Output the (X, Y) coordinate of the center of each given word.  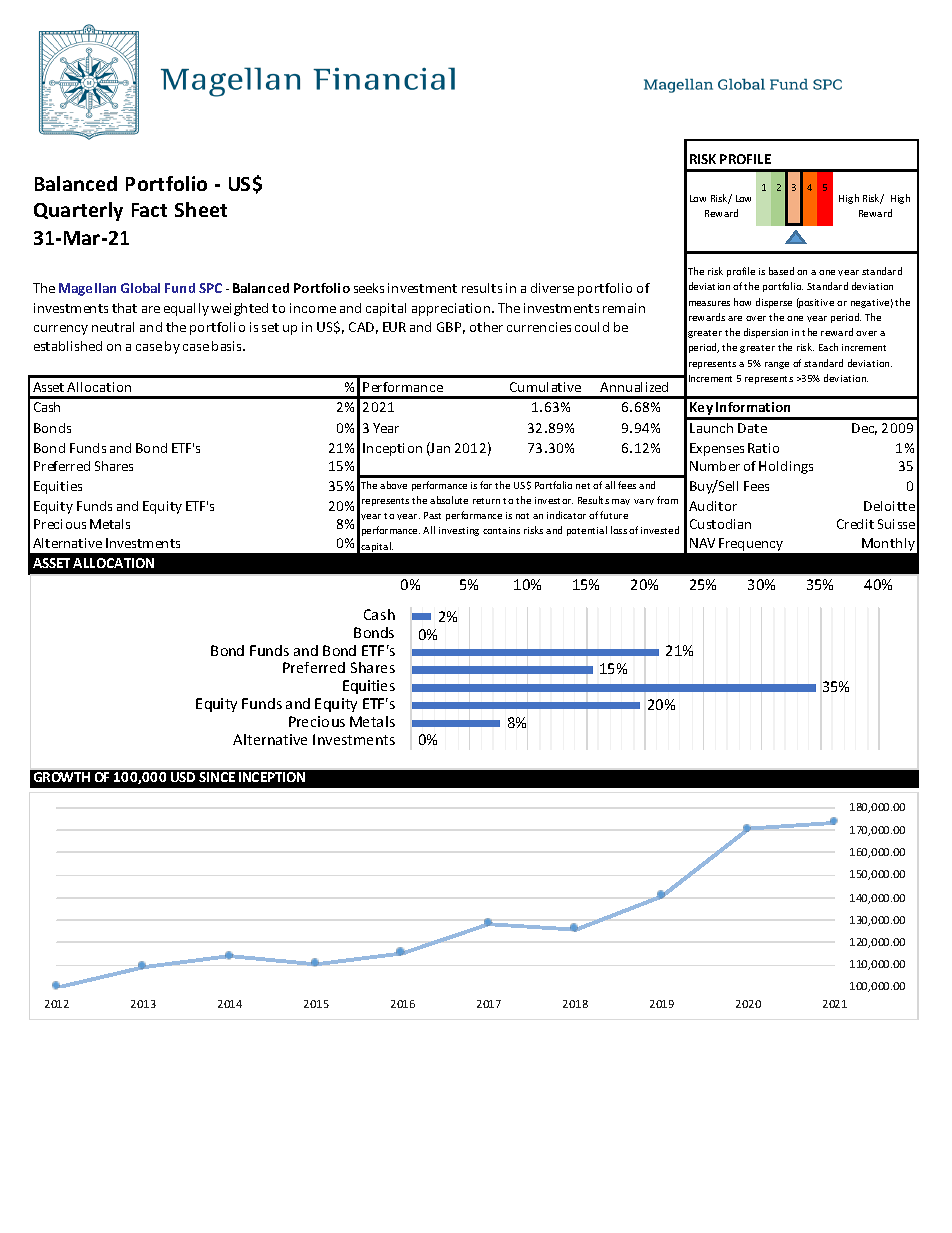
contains (501, 530)
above (393, 485)
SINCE (217, 777)
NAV (702, 543)
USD (183, 777)
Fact (149, 210)
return (486, 501)
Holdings (786, 467)
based (781, 271)
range (777, 365)
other (486, 327)
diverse (552, 288)
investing (459, 531)
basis (228, 346)
